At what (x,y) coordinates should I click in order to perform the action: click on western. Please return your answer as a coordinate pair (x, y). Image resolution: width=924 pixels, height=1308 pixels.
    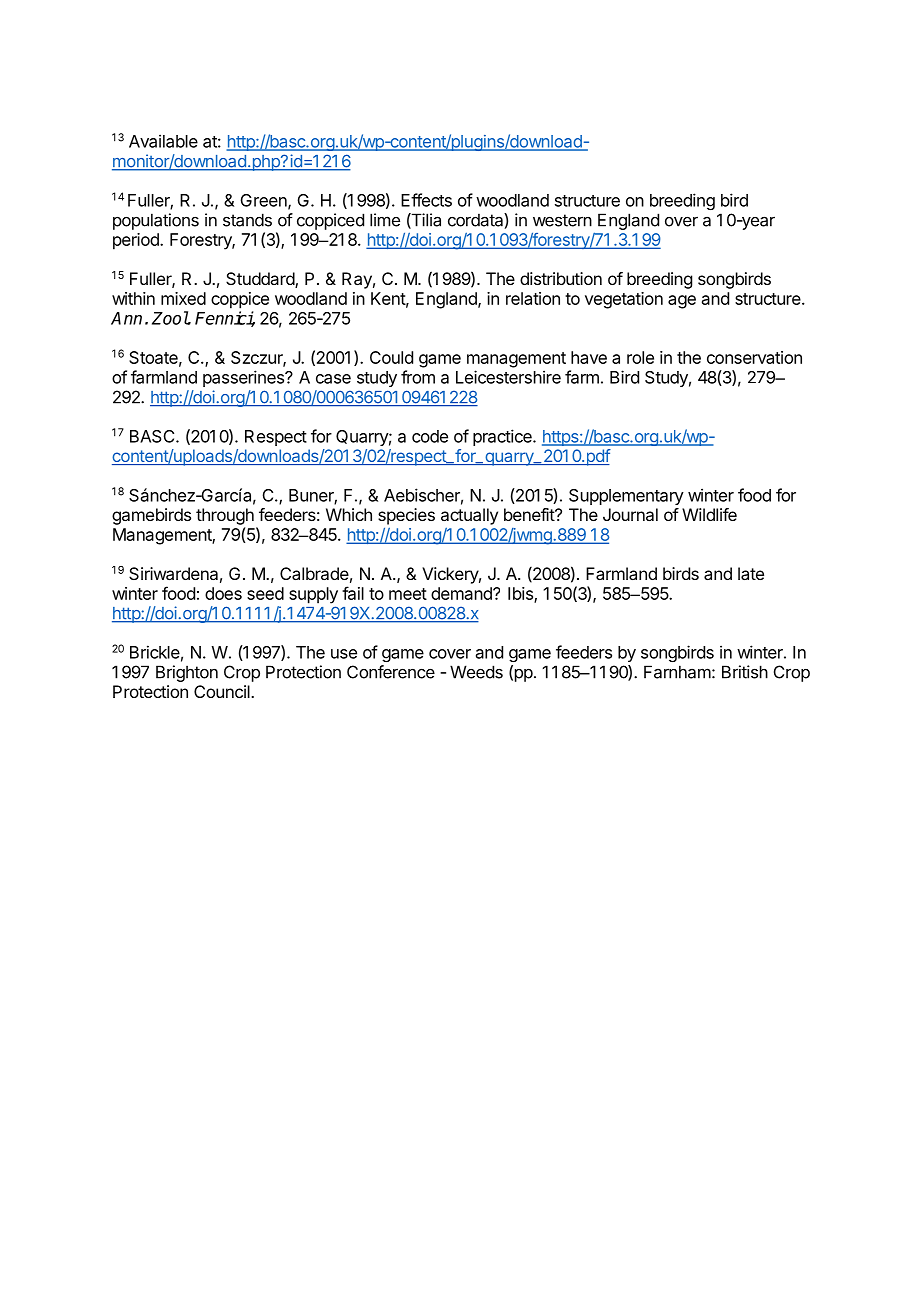
    Looking at the image, I should click on (562, 220).
